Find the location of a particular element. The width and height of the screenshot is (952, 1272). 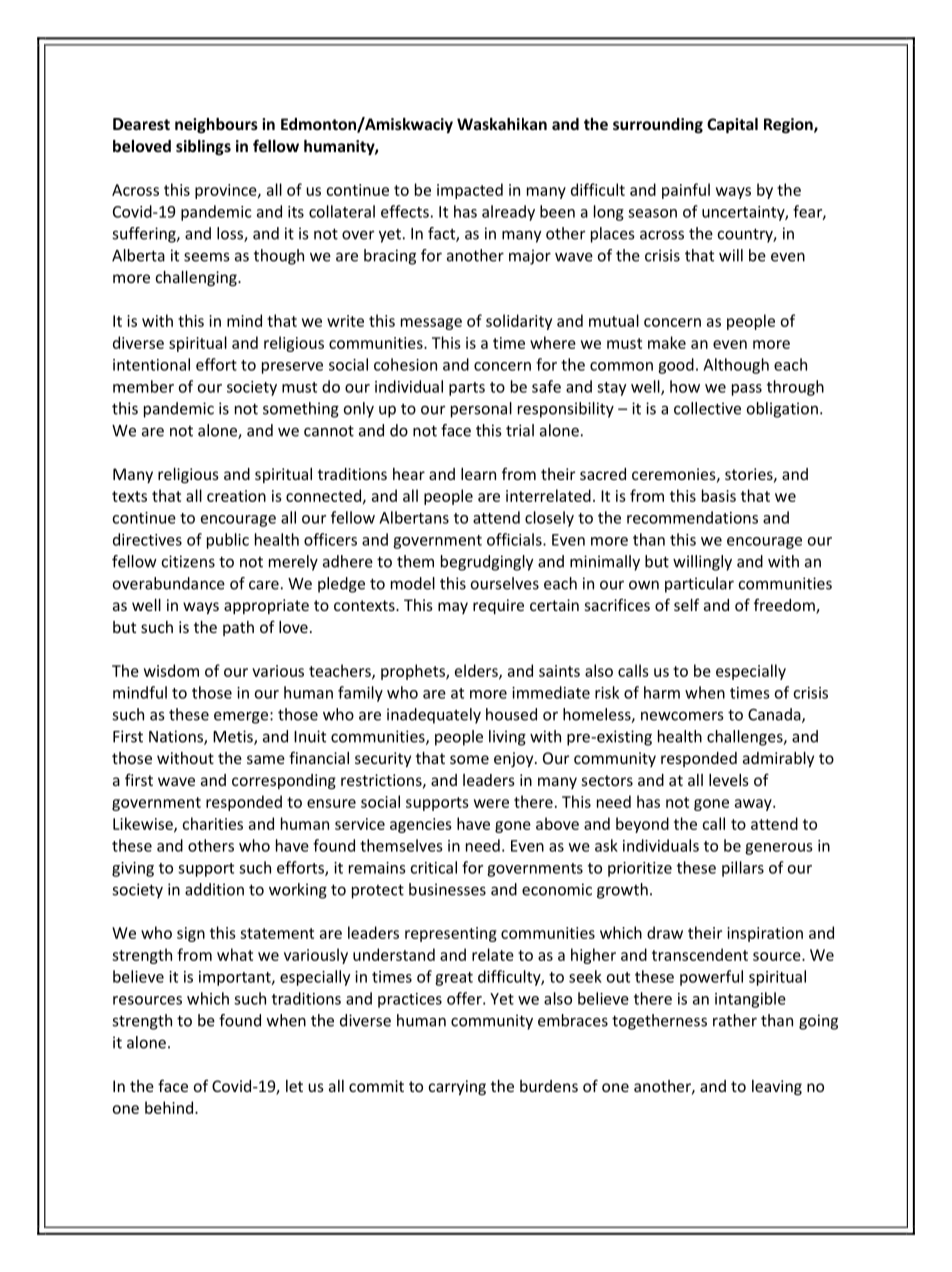

path is located at coordinates (238, 628).
